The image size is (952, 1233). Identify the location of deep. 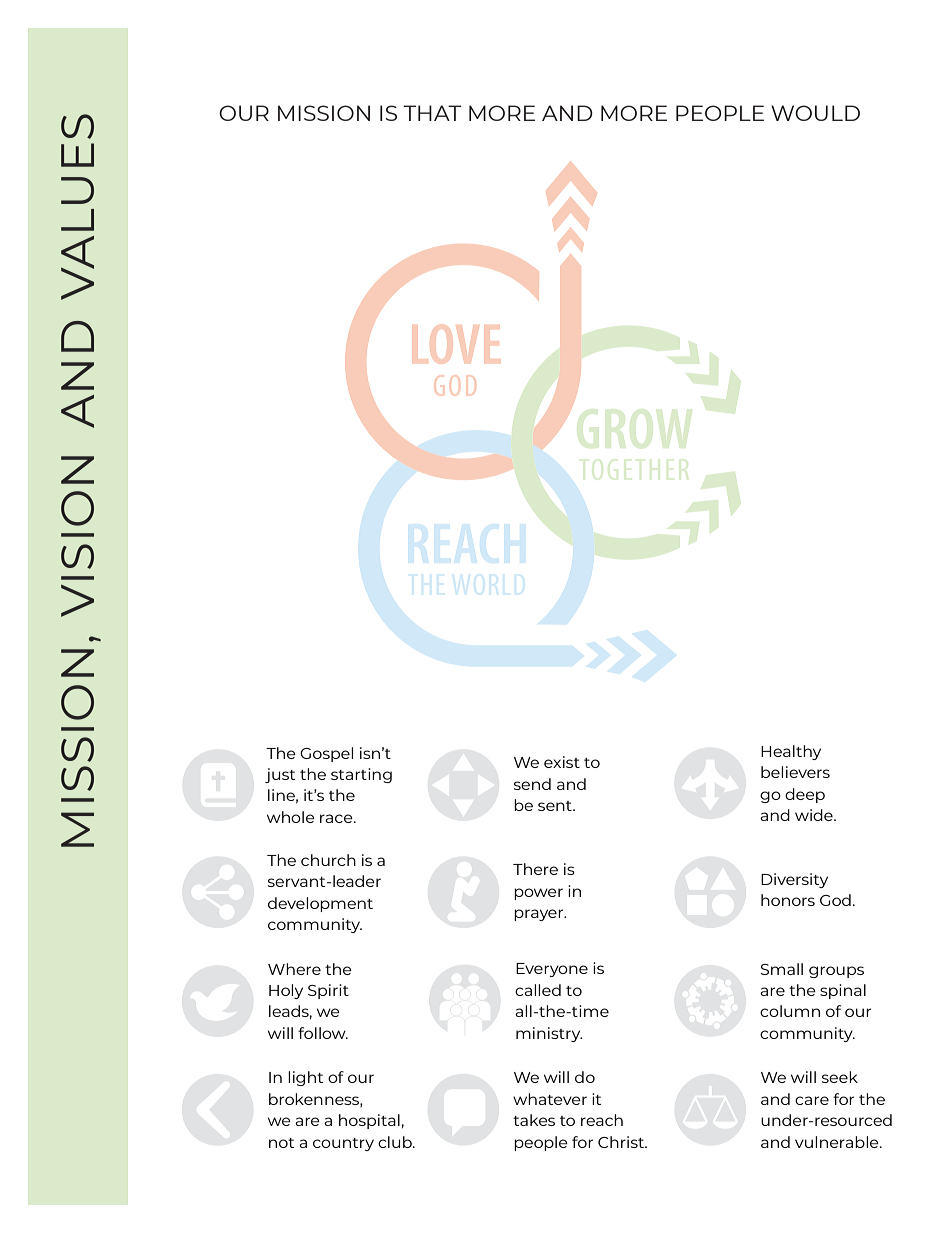
(805, 795).
